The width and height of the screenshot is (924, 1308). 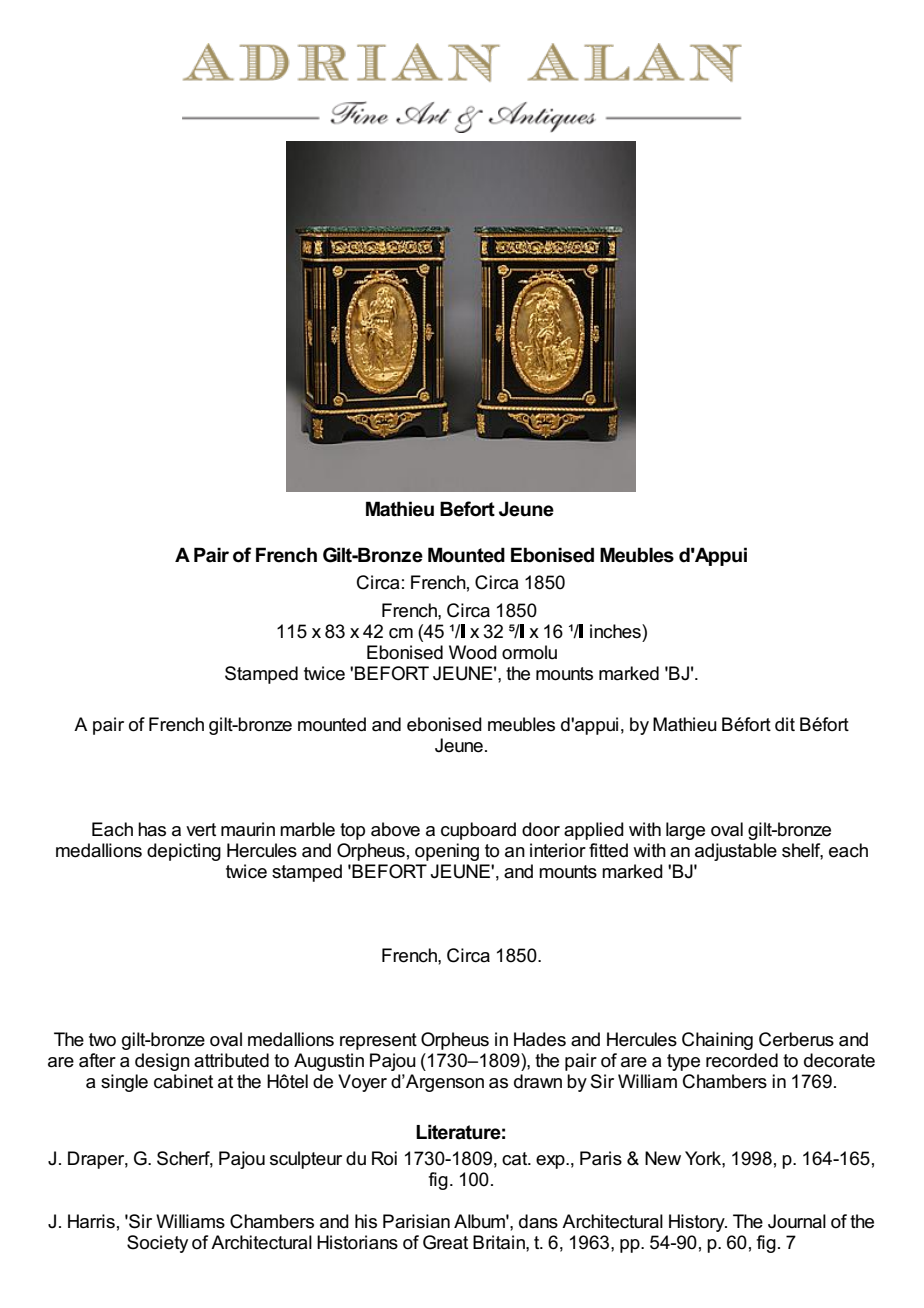 What do you see at coordinates (184, 852) in the screenshot?
I see `depicting` at bounding box center [184, 852].
